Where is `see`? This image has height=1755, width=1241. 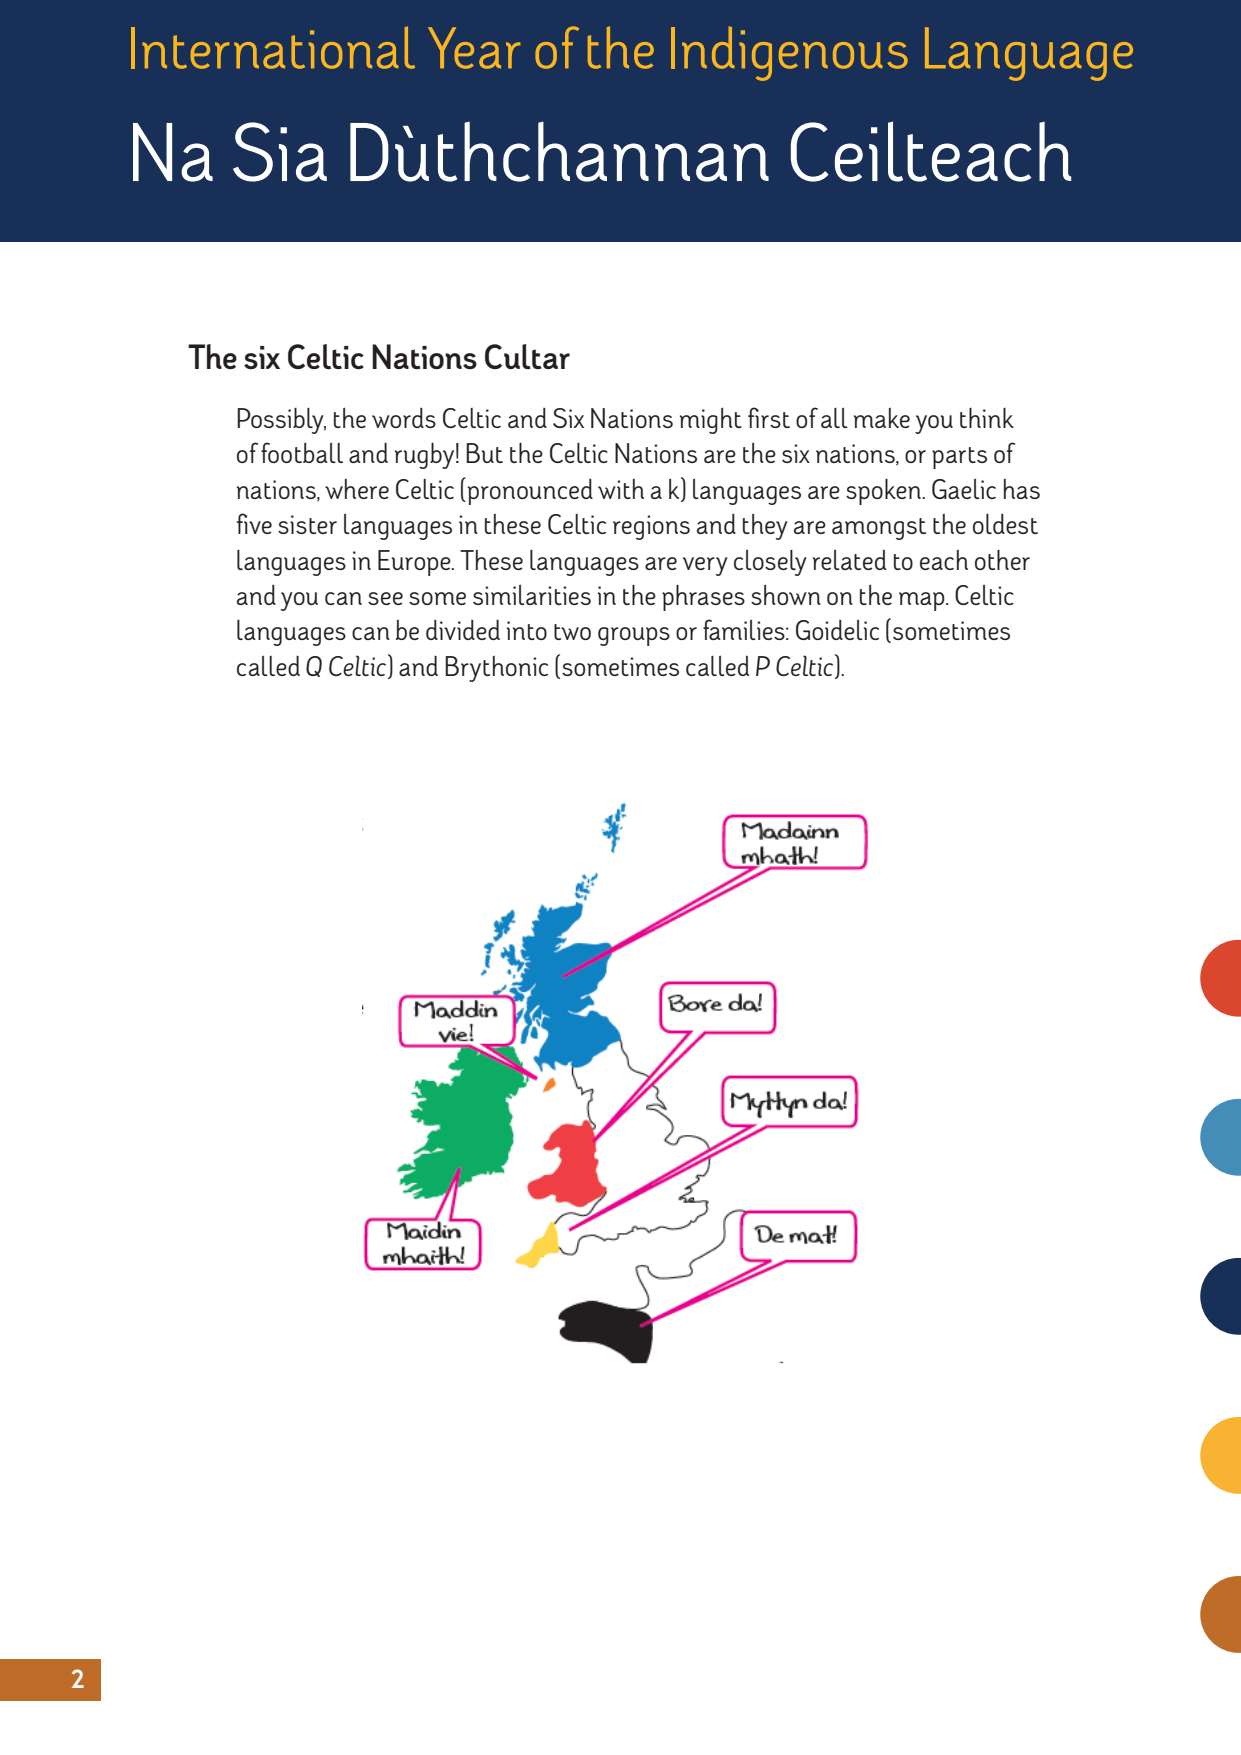 see is located at coordinates (385, 598).
